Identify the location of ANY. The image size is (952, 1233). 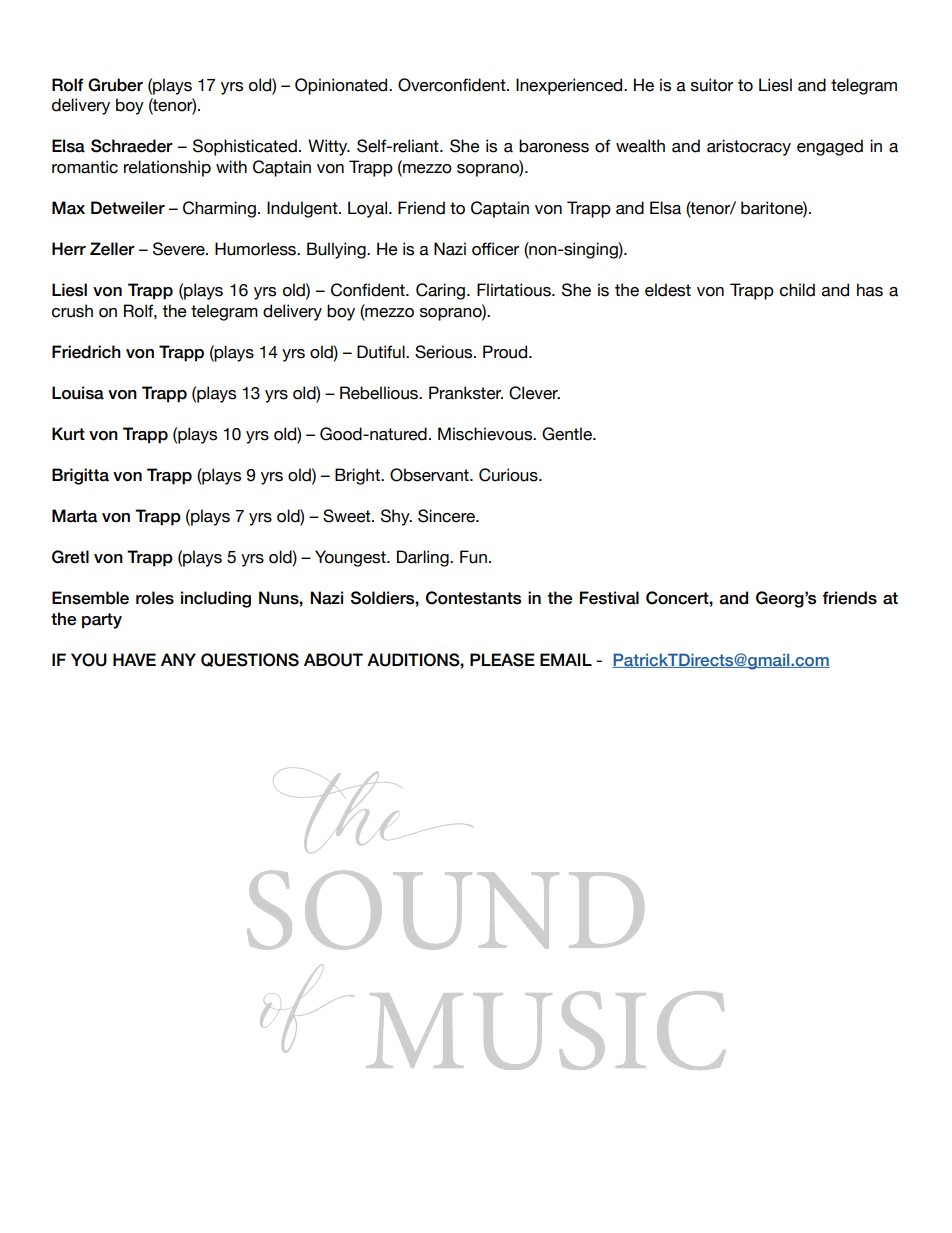
(178, 659).
